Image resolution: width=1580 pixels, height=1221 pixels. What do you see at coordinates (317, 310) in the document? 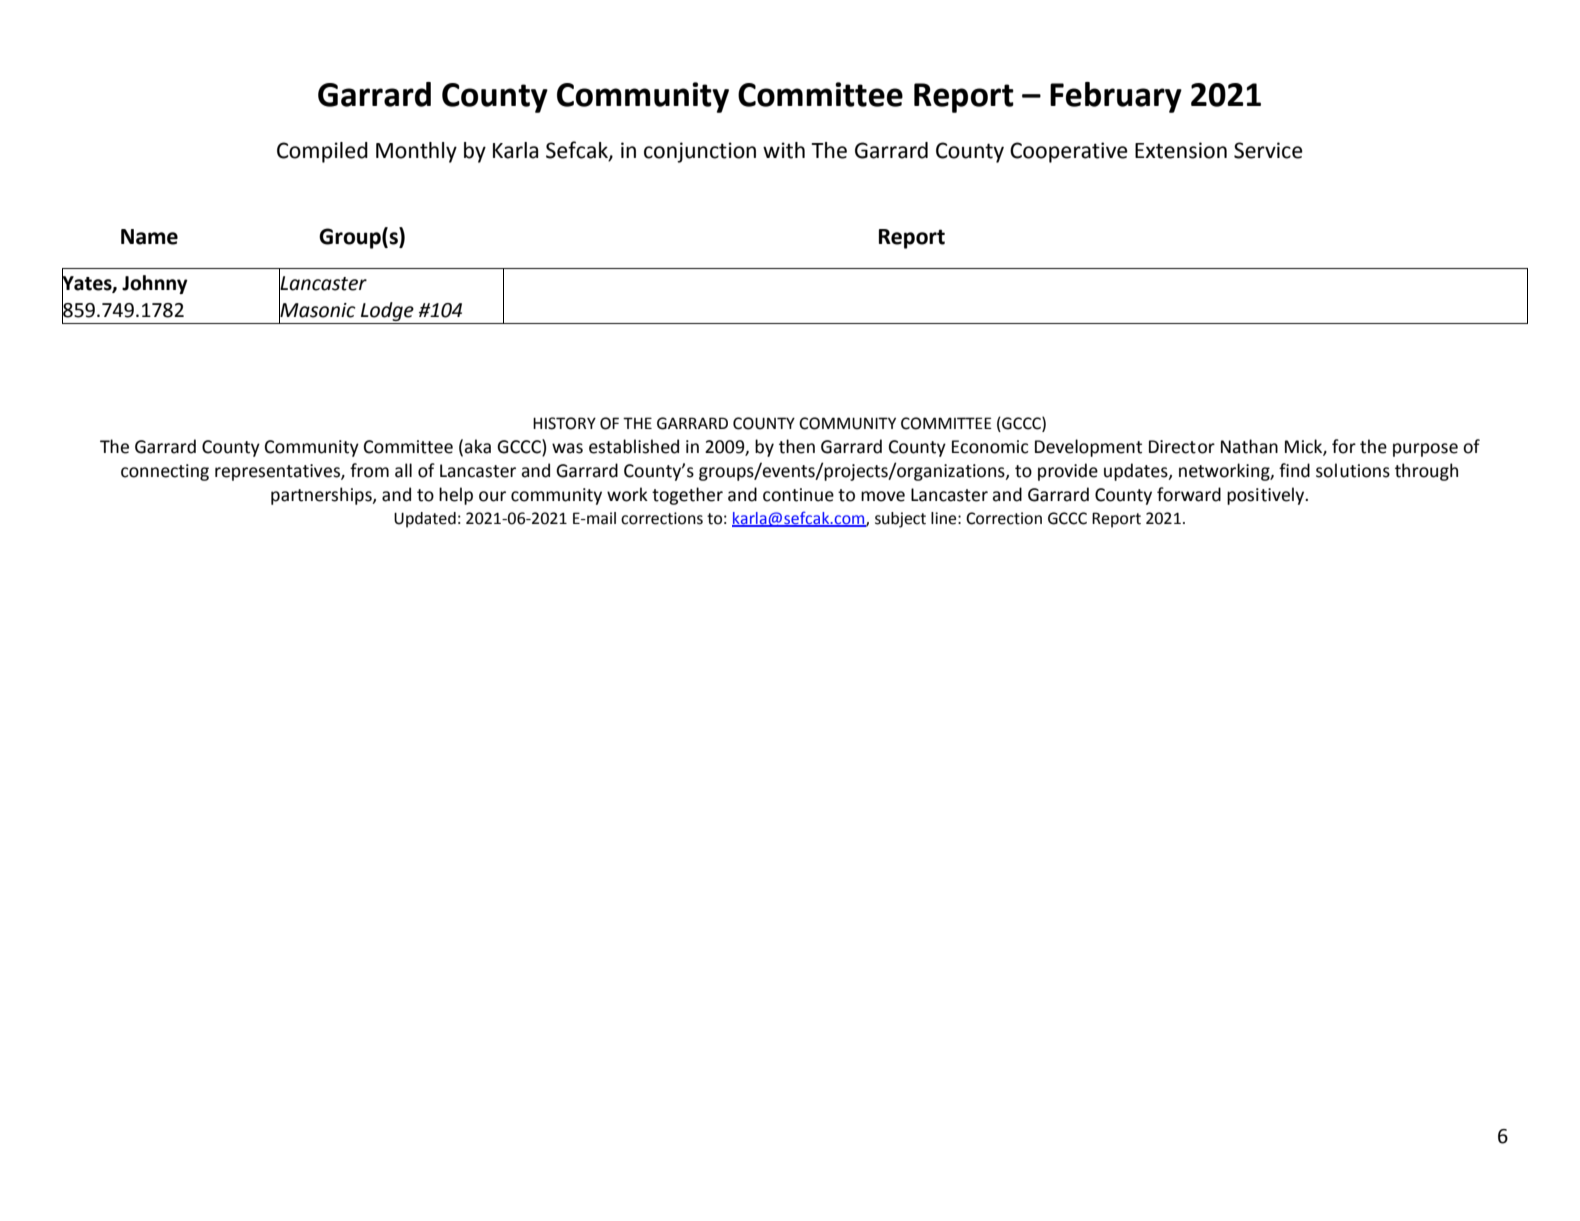
I see `Masonic` at bounding box center [317, 310].
